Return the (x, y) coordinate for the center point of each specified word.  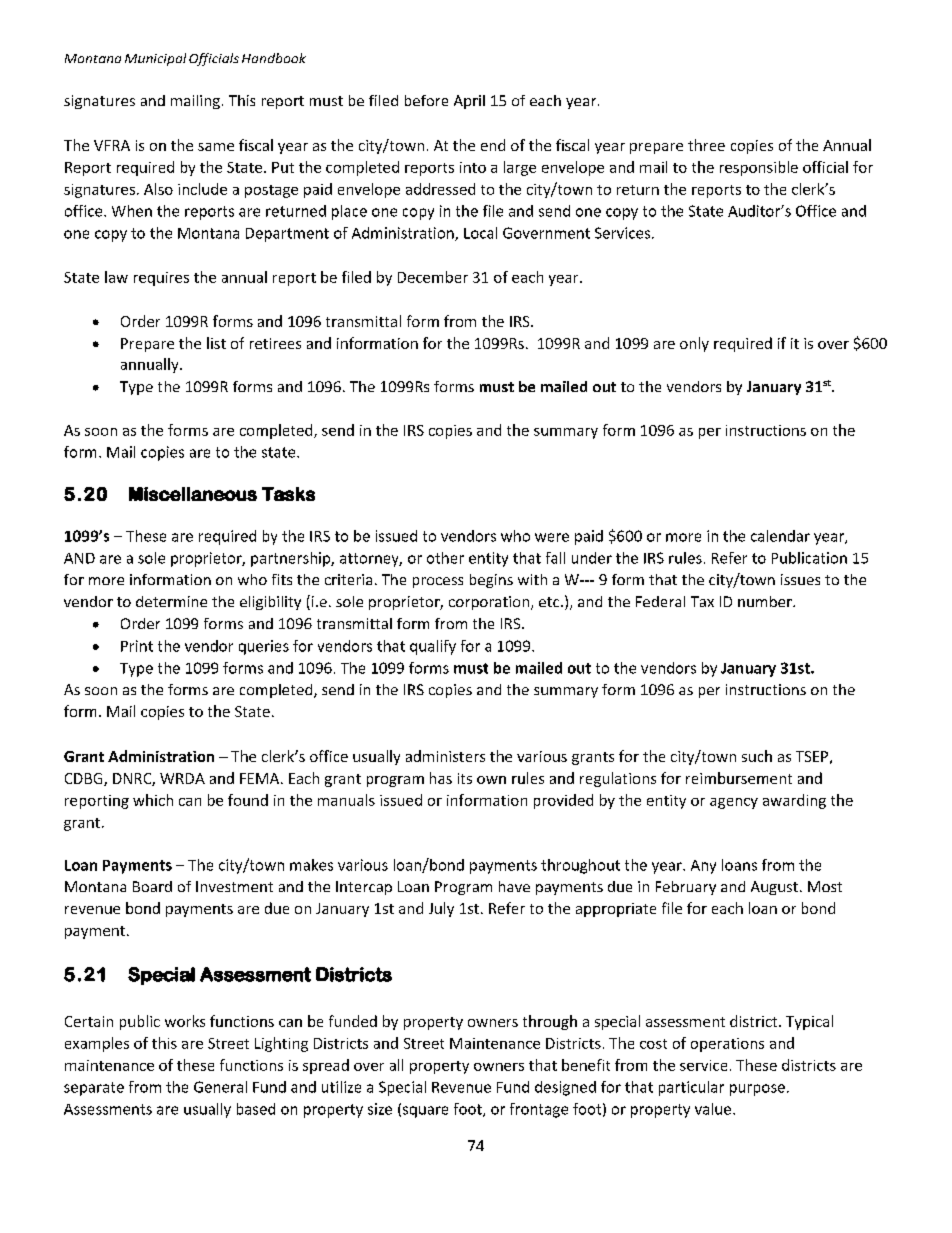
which (153, 800)
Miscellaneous (193, 494)
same (216, 147)
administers (445, 756)
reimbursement (739, 778)
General (220, 1087)
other (445, 558)
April (469, 102)
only (694, 344)
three (706, 145)
